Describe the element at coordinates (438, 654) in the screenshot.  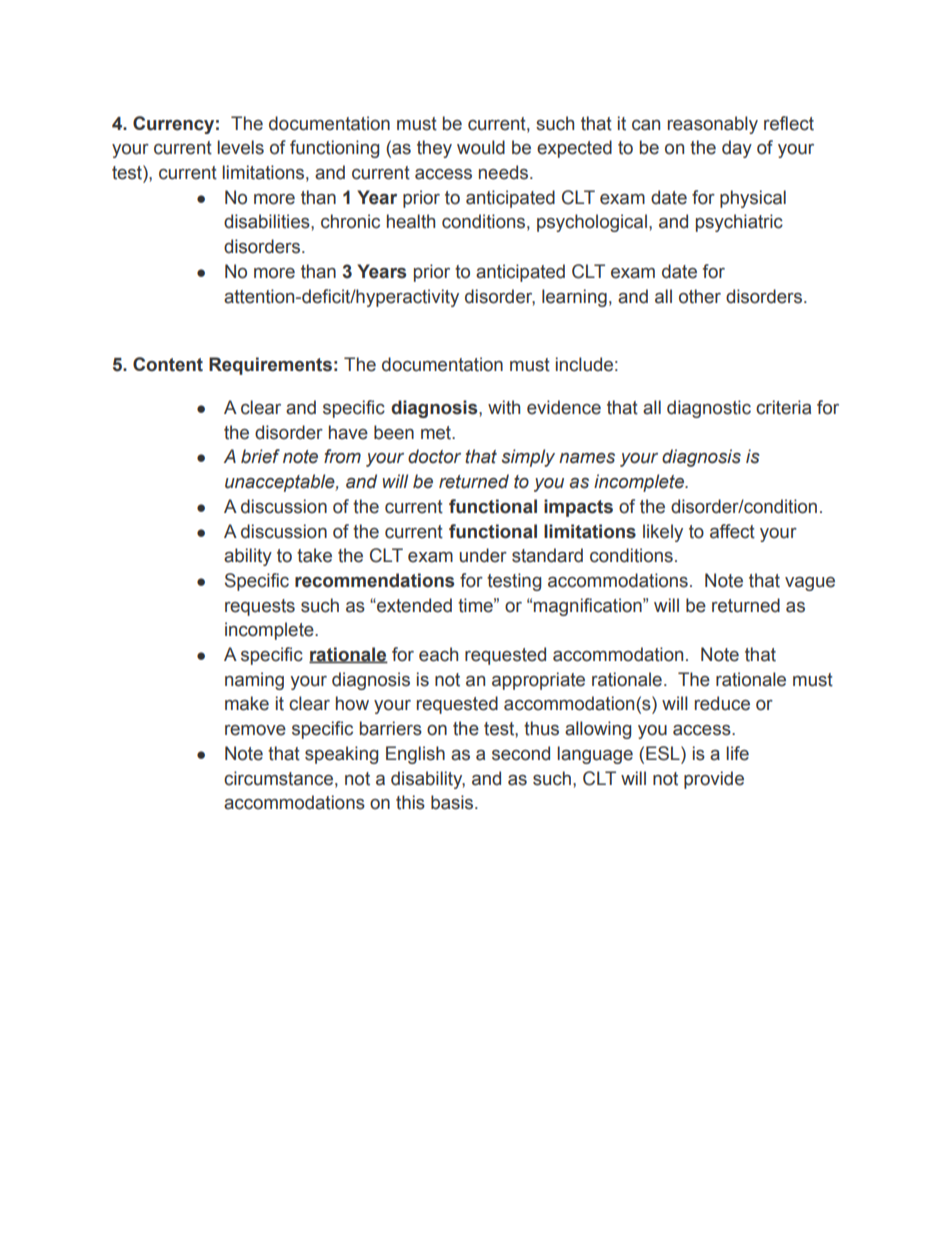
I see `each` at that location.
